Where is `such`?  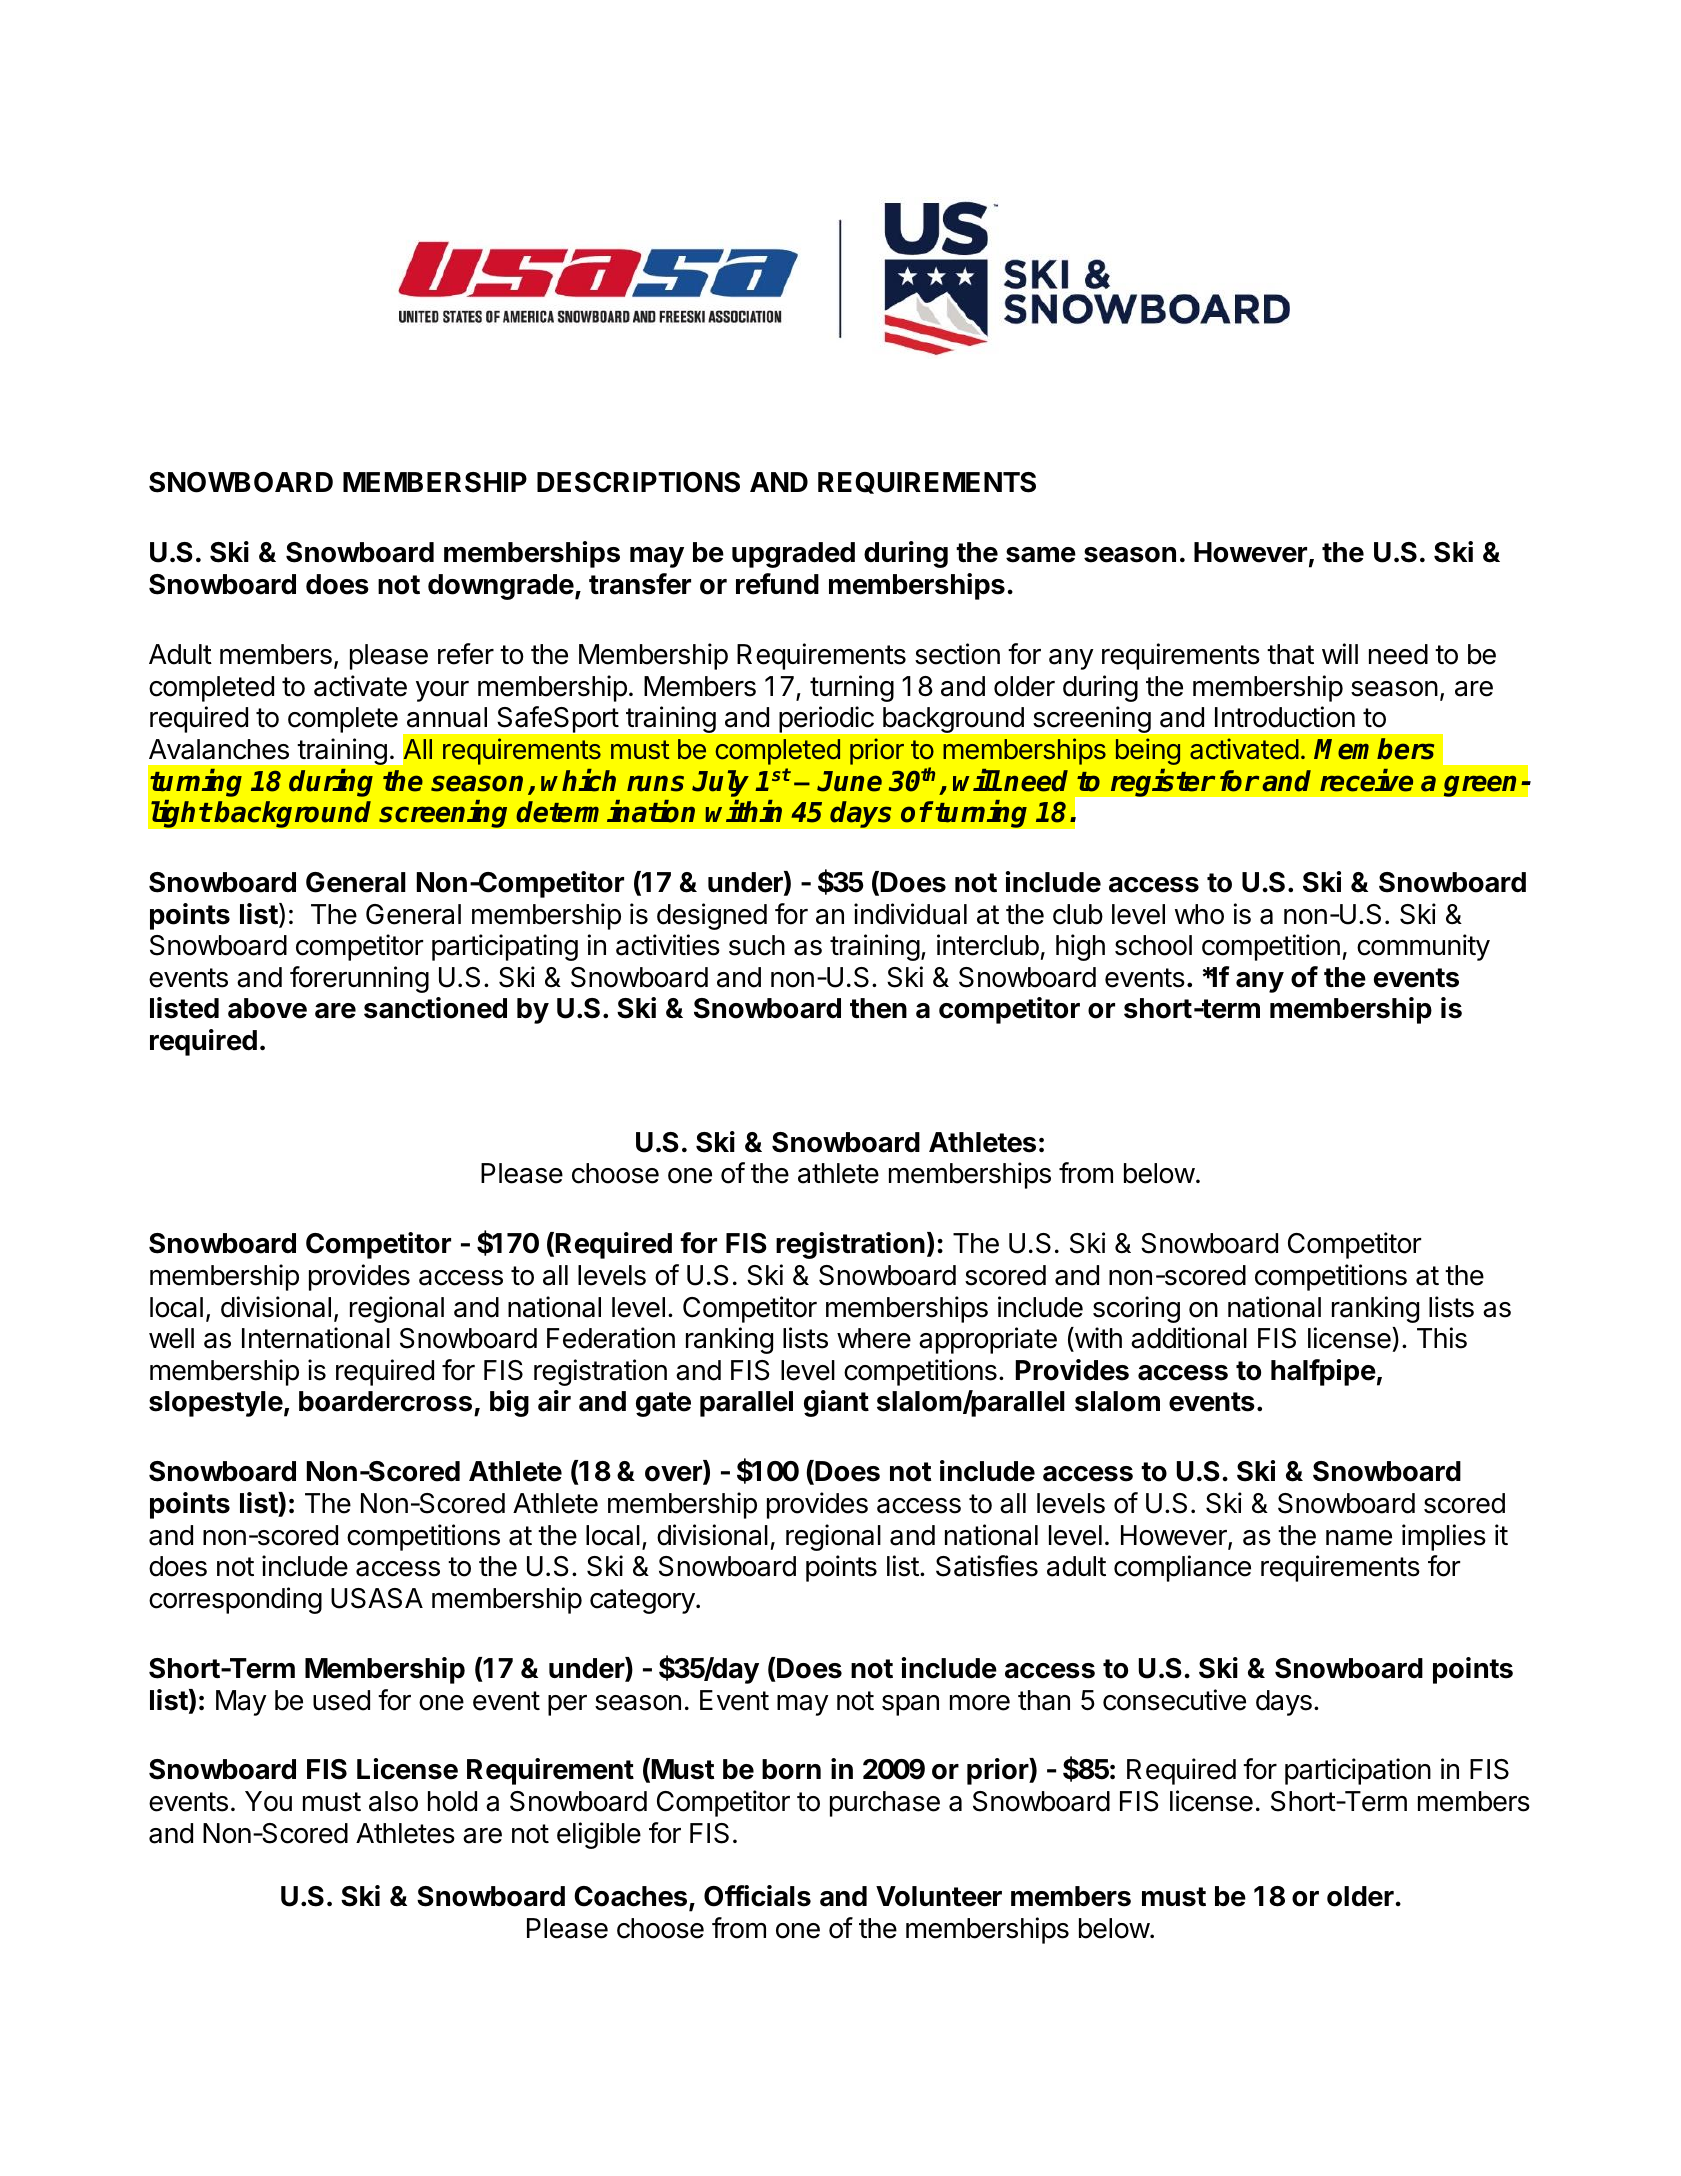
such is located at coordinates (757, 945).
